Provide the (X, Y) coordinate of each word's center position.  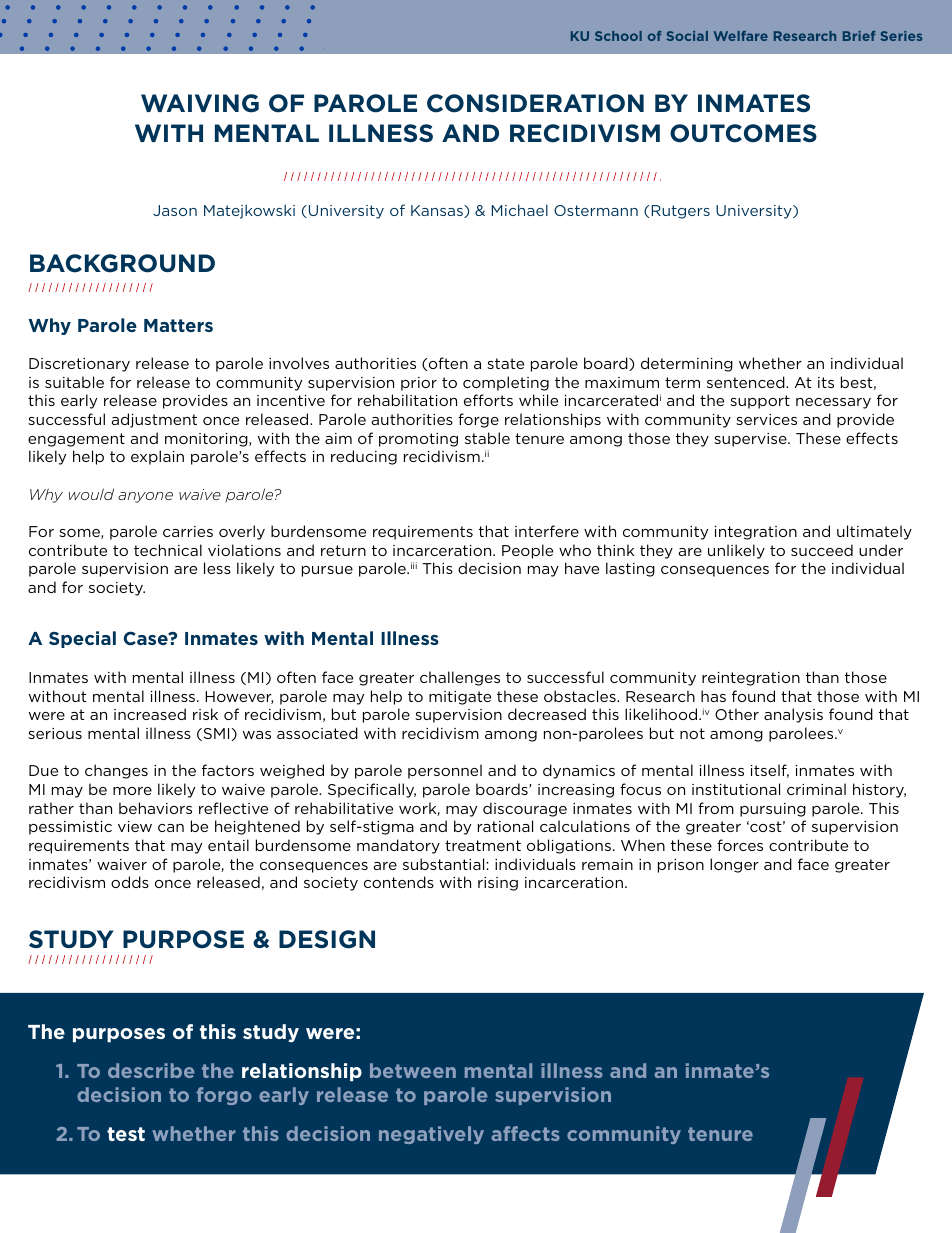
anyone (145, 497)
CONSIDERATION (535, 103)
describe (151, 1070)
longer (734, 865)
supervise (751, 440)
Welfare (741, 36)
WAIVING (200, 103)
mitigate (460, 698)
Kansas (438, 211)
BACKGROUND (122, 263)
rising (498, 884)
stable (487, 438)
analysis (793, 715)
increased (150, 714)
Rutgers (681, 212)
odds (130, 882)
